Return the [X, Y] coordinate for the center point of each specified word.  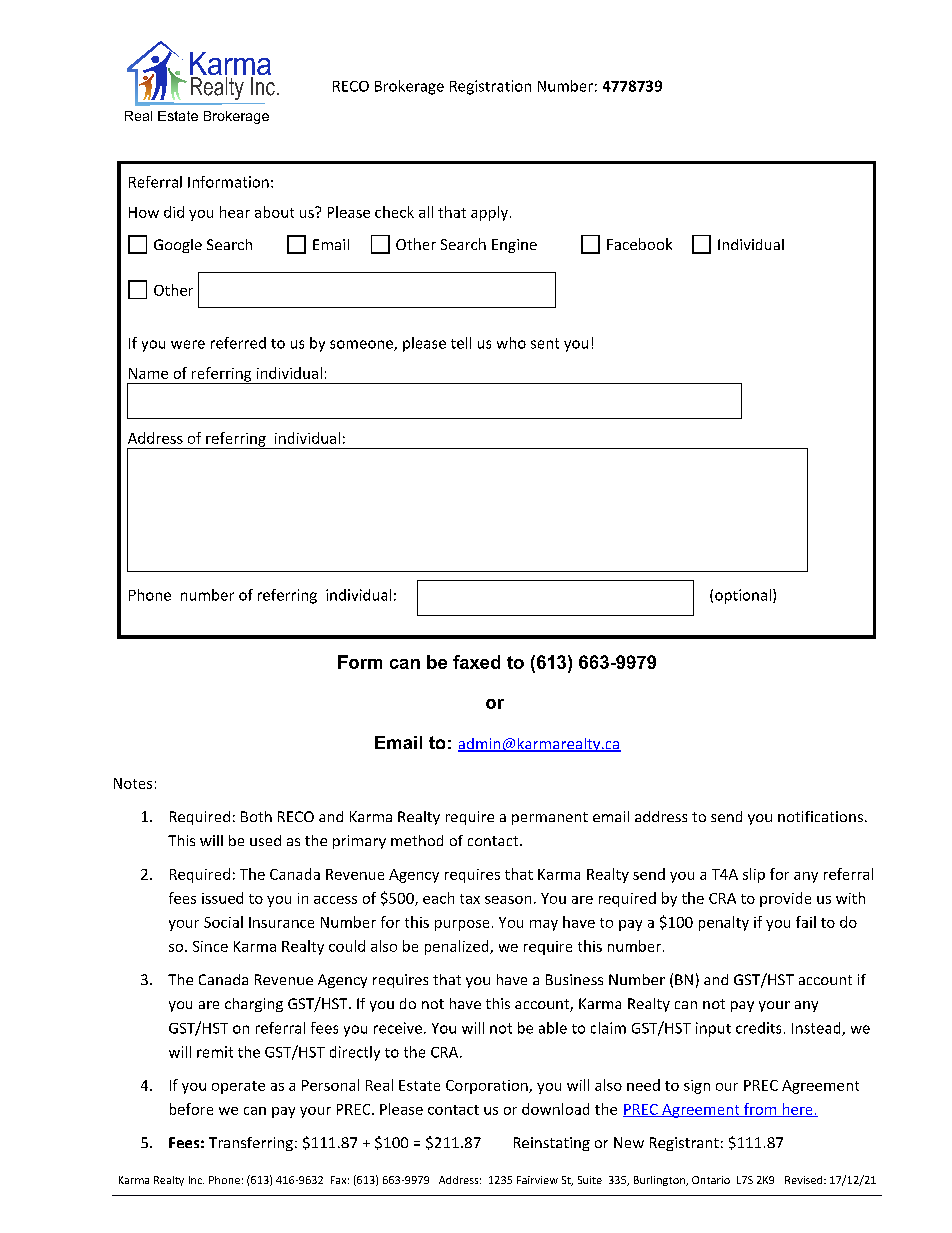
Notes [133, 783]
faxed [476, 662]
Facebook [639, 244]
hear [235, 212]
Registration [490, 87]
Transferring [251, 1144]
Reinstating [552, 1144]
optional [743, 596]
